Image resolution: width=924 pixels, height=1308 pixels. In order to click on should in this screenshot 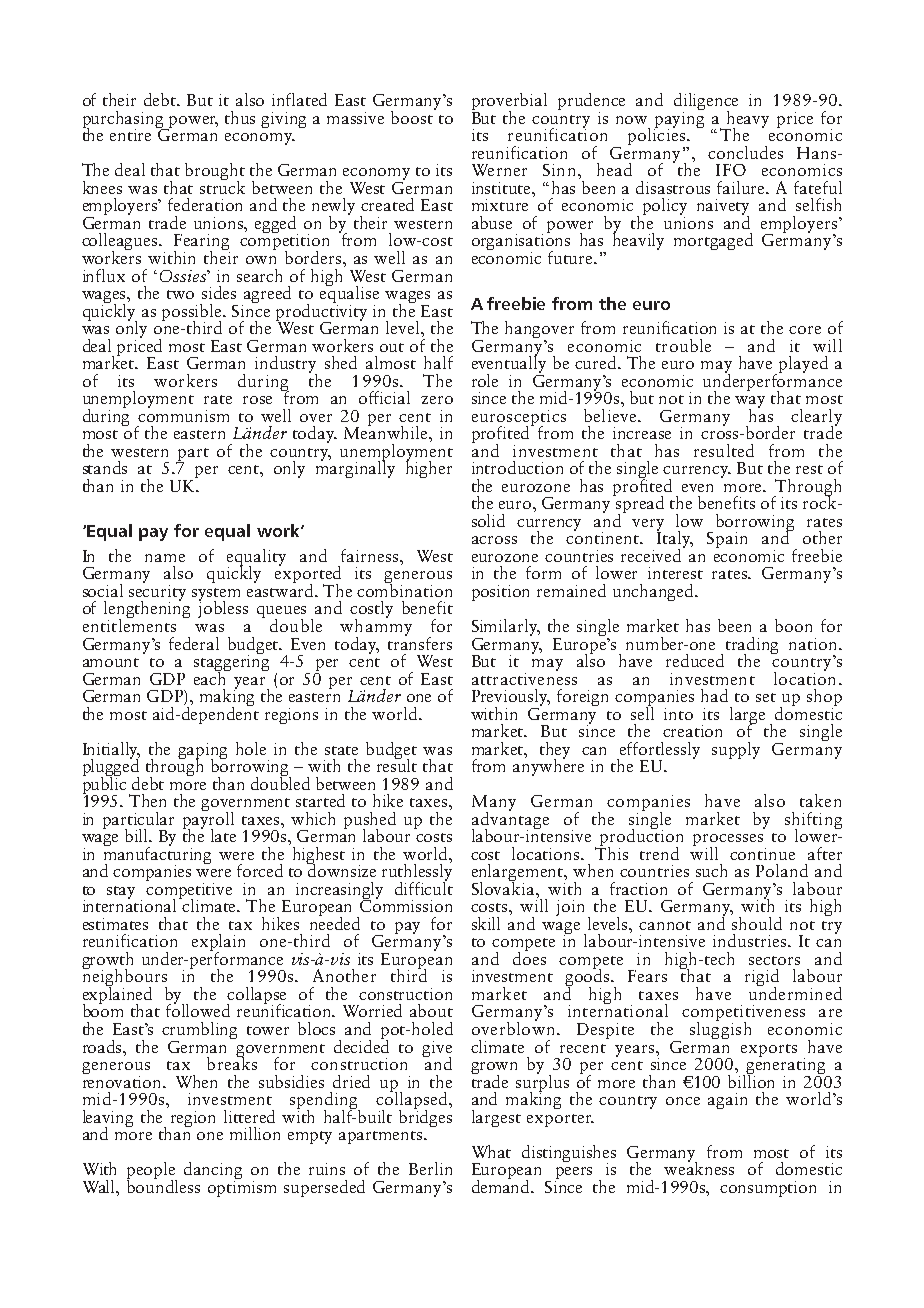, I will do `click(756, 922)`.
